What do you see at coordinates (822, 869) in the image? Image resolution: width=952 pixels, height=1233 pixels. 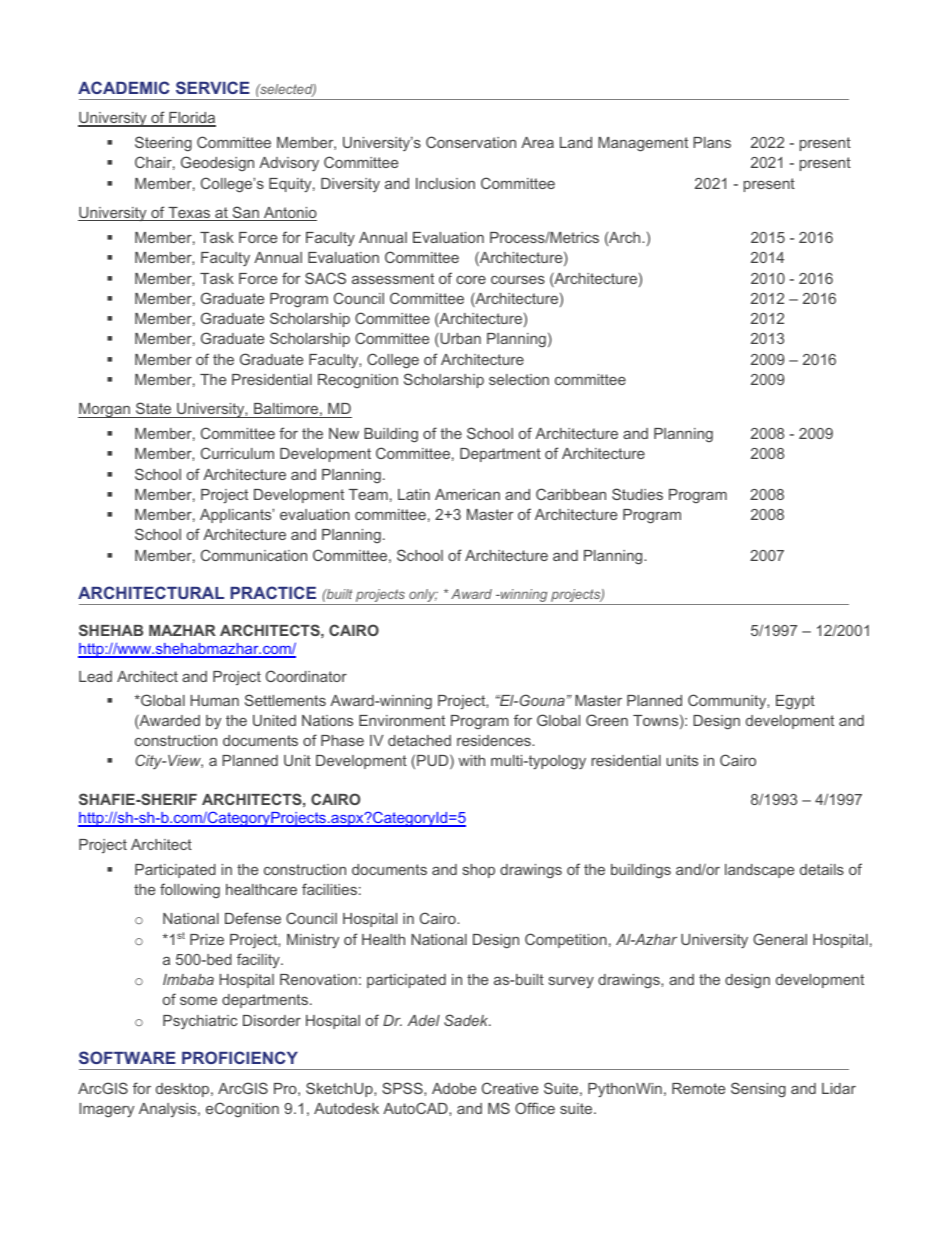 I see `details` at bounding box center [822, 869].
